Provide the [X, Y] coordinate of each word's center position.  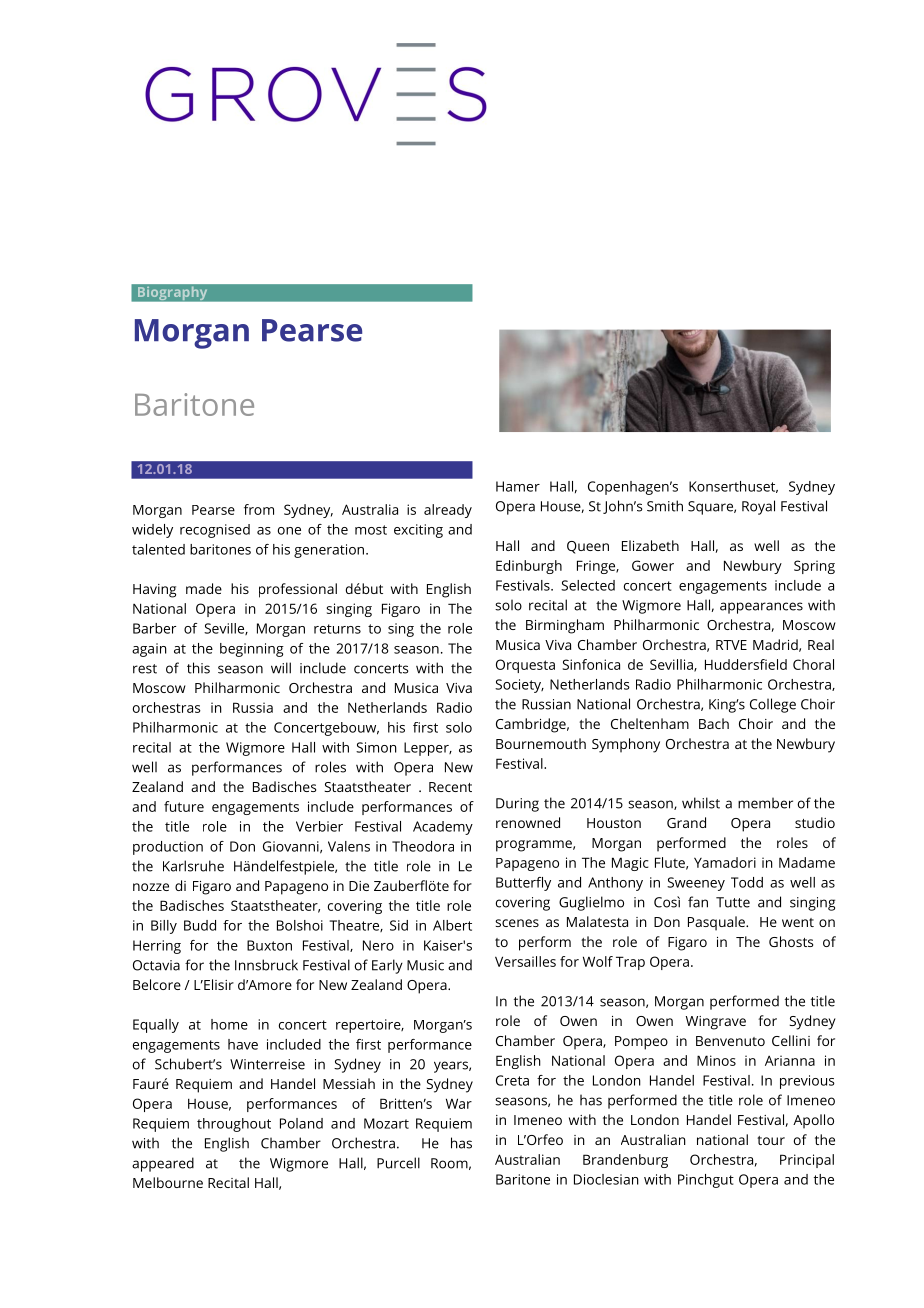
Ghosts [791, 941]
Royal [758, 507]
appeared [163, 1164]
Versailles [525, 961]
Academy [443, 828]
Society [519, 686]
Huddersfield [746, 664]
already [448, 511]
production [168, 848]
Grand [686, 822]
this [198, 668]
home [229, 1024]
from [259, 509]
